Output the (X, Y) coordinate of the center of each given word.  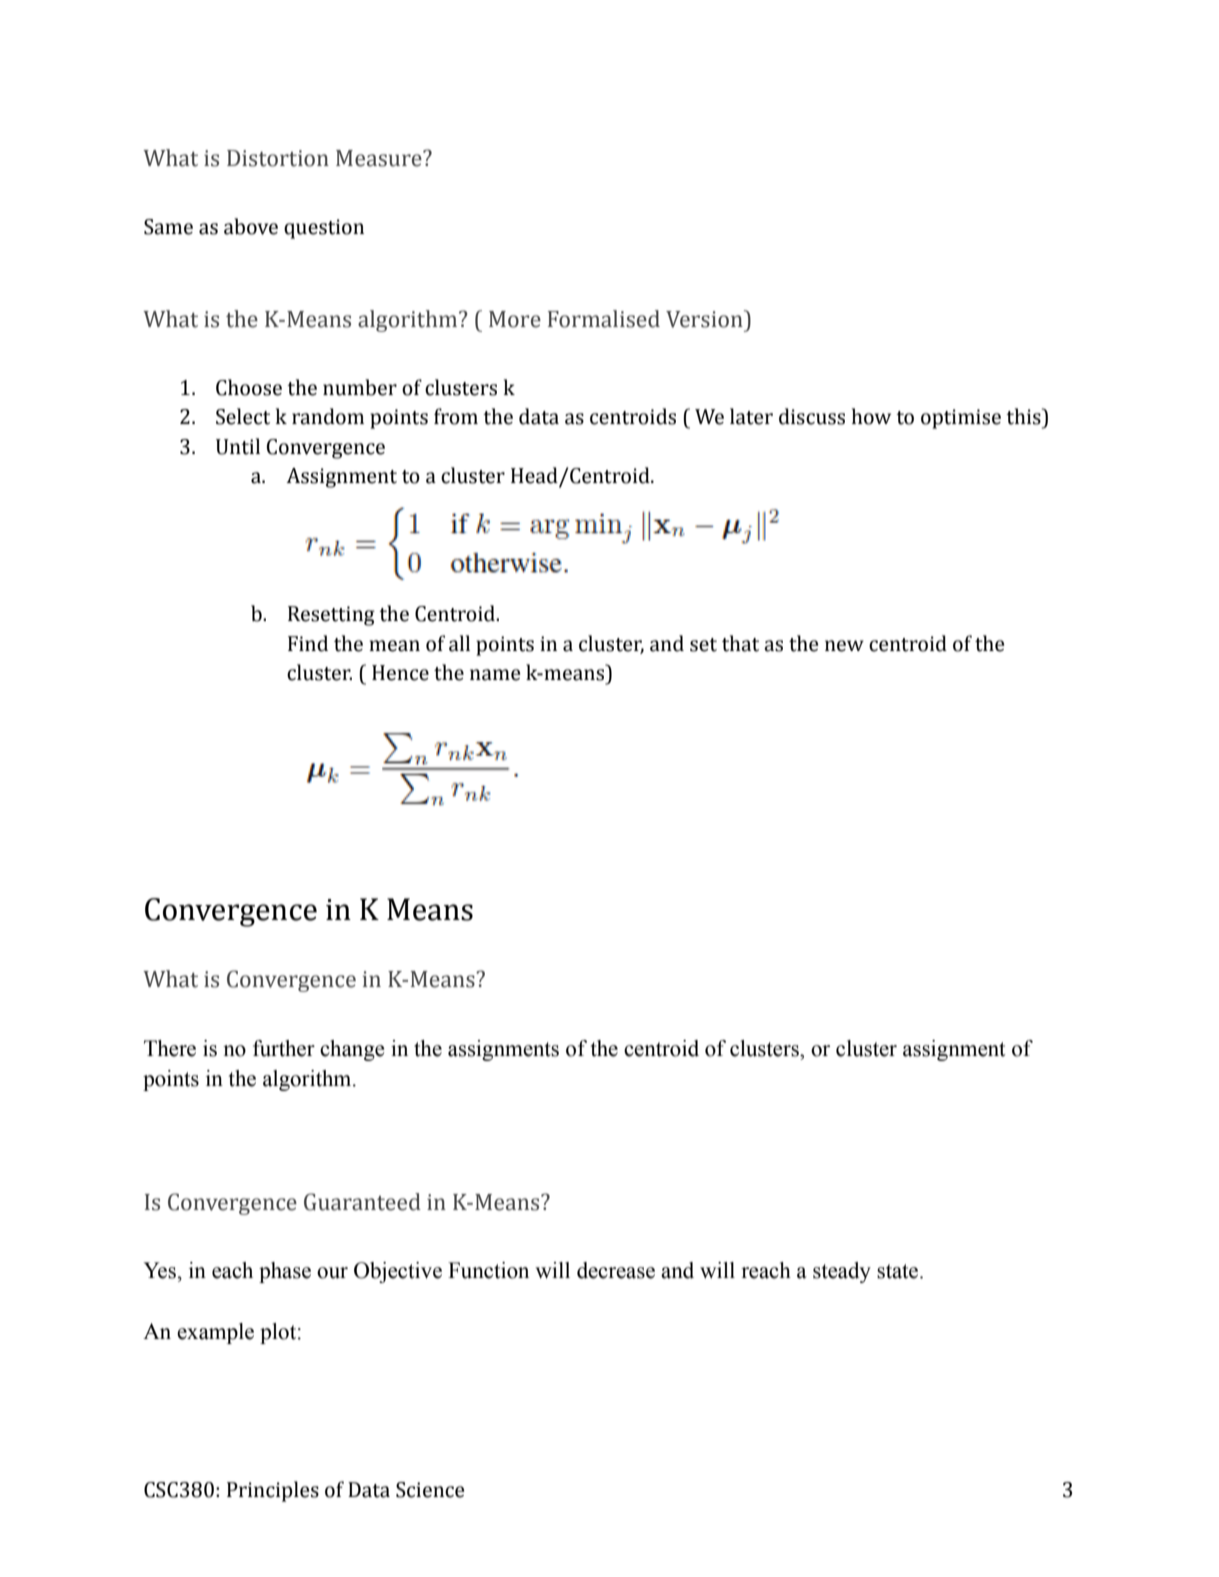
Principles (273, 1491)
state (899, 1271)
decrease (616, 1270)
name (495, 675)
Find (308, 643)
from (456, 416)
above (251, 226)
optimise (961, 419)
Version (705, 319)
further (284, 1048)
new (844, 646)
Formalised (604, 319)
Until (238, 446)
